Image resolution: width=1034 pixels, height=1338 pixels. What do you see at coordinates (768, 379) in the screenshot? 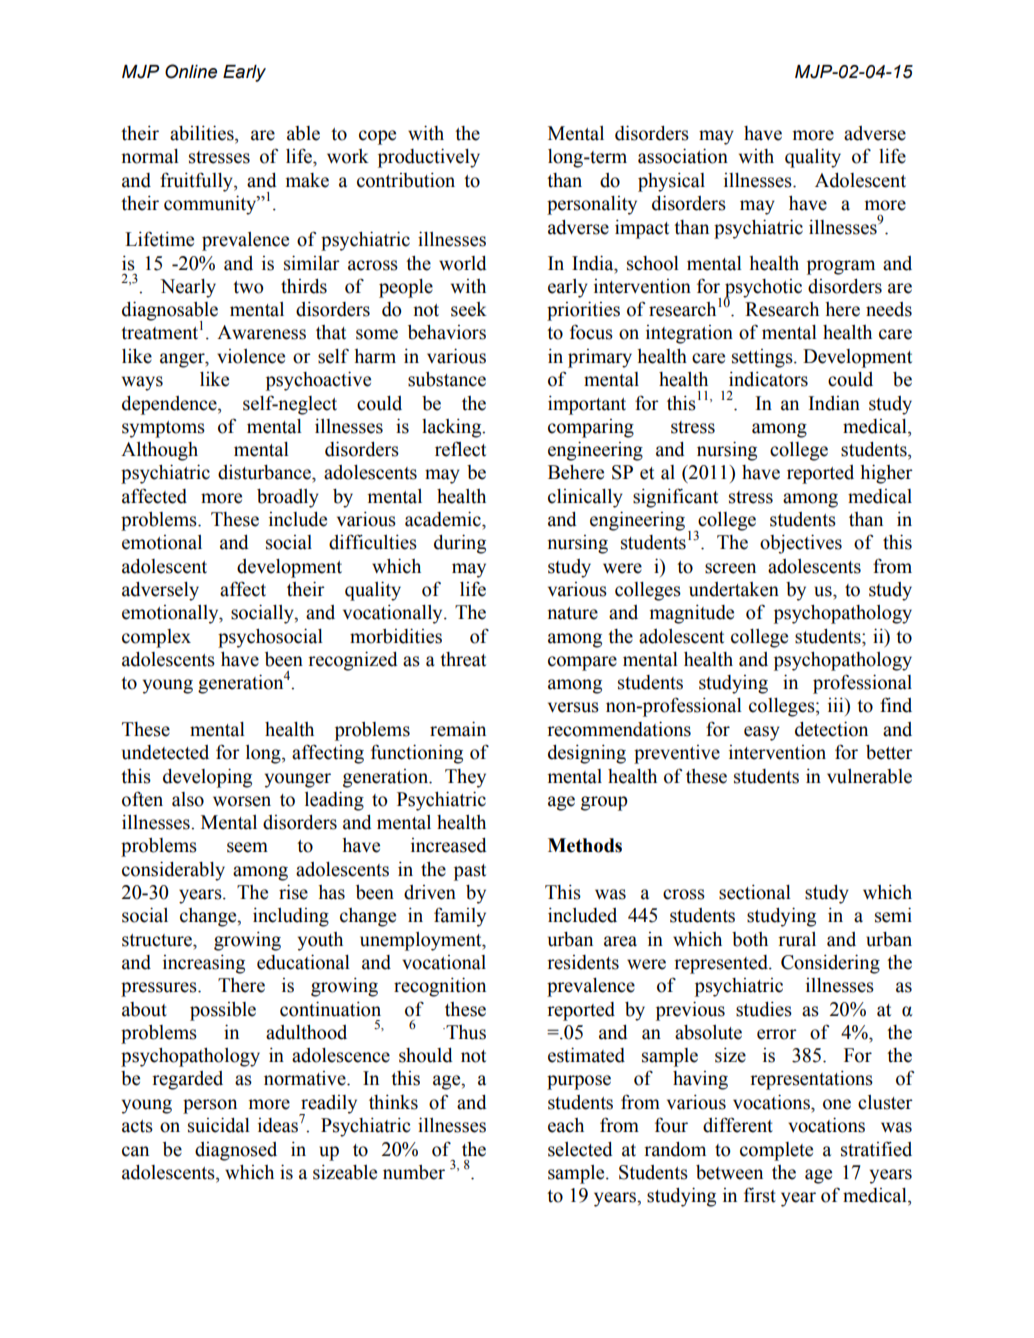
I see `indicators` at bounding box center [768, 379].
